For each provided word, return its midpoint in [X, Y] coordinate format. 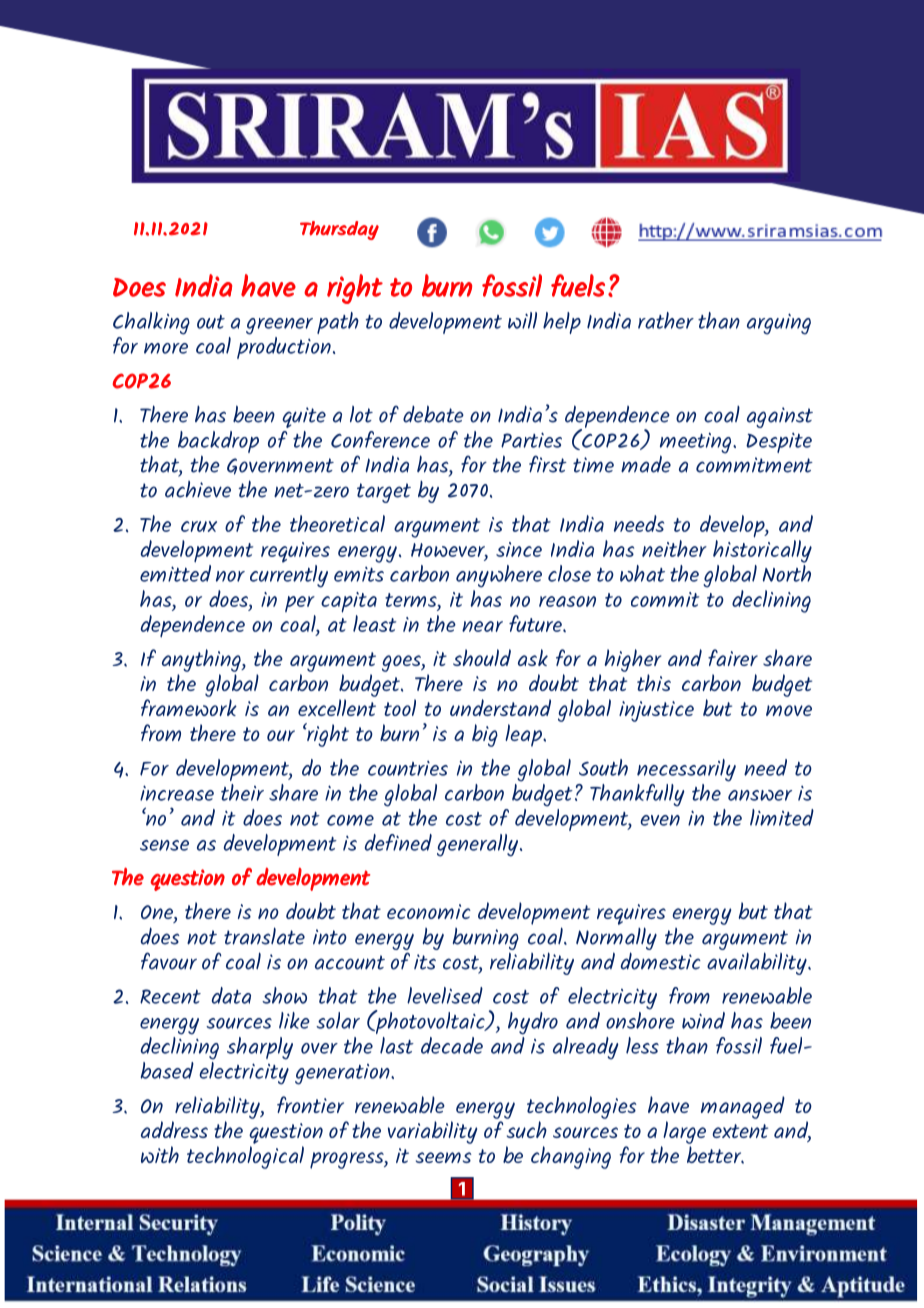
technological [245, 1157]
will [522, 320]
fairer [733, 657]
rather [666, 320]
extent [740, 1131]
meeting [697, 444]
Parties [531, 440]
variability [432, 1132]
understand [500, 707]
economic [429, 911]
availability [758, 963]
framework [189, 707]
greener [279, 326]
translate [264, 936]
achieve [198, 489]
